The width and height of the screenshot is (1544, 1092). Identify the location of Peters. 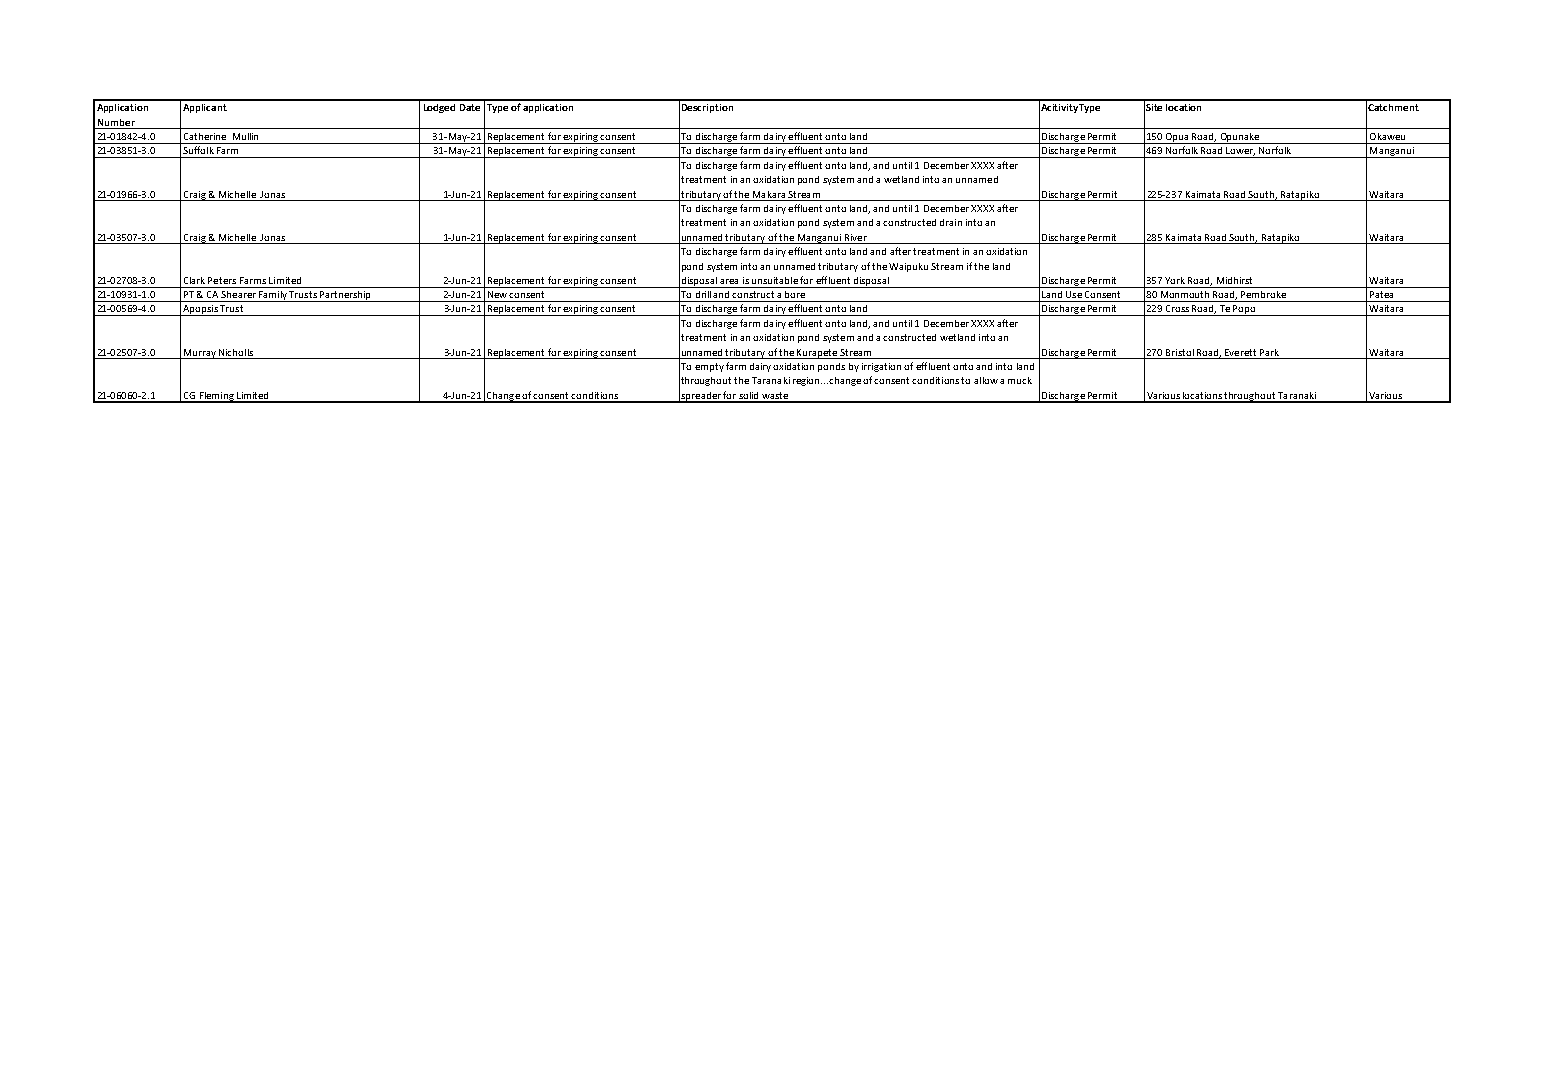
(222, 280).
